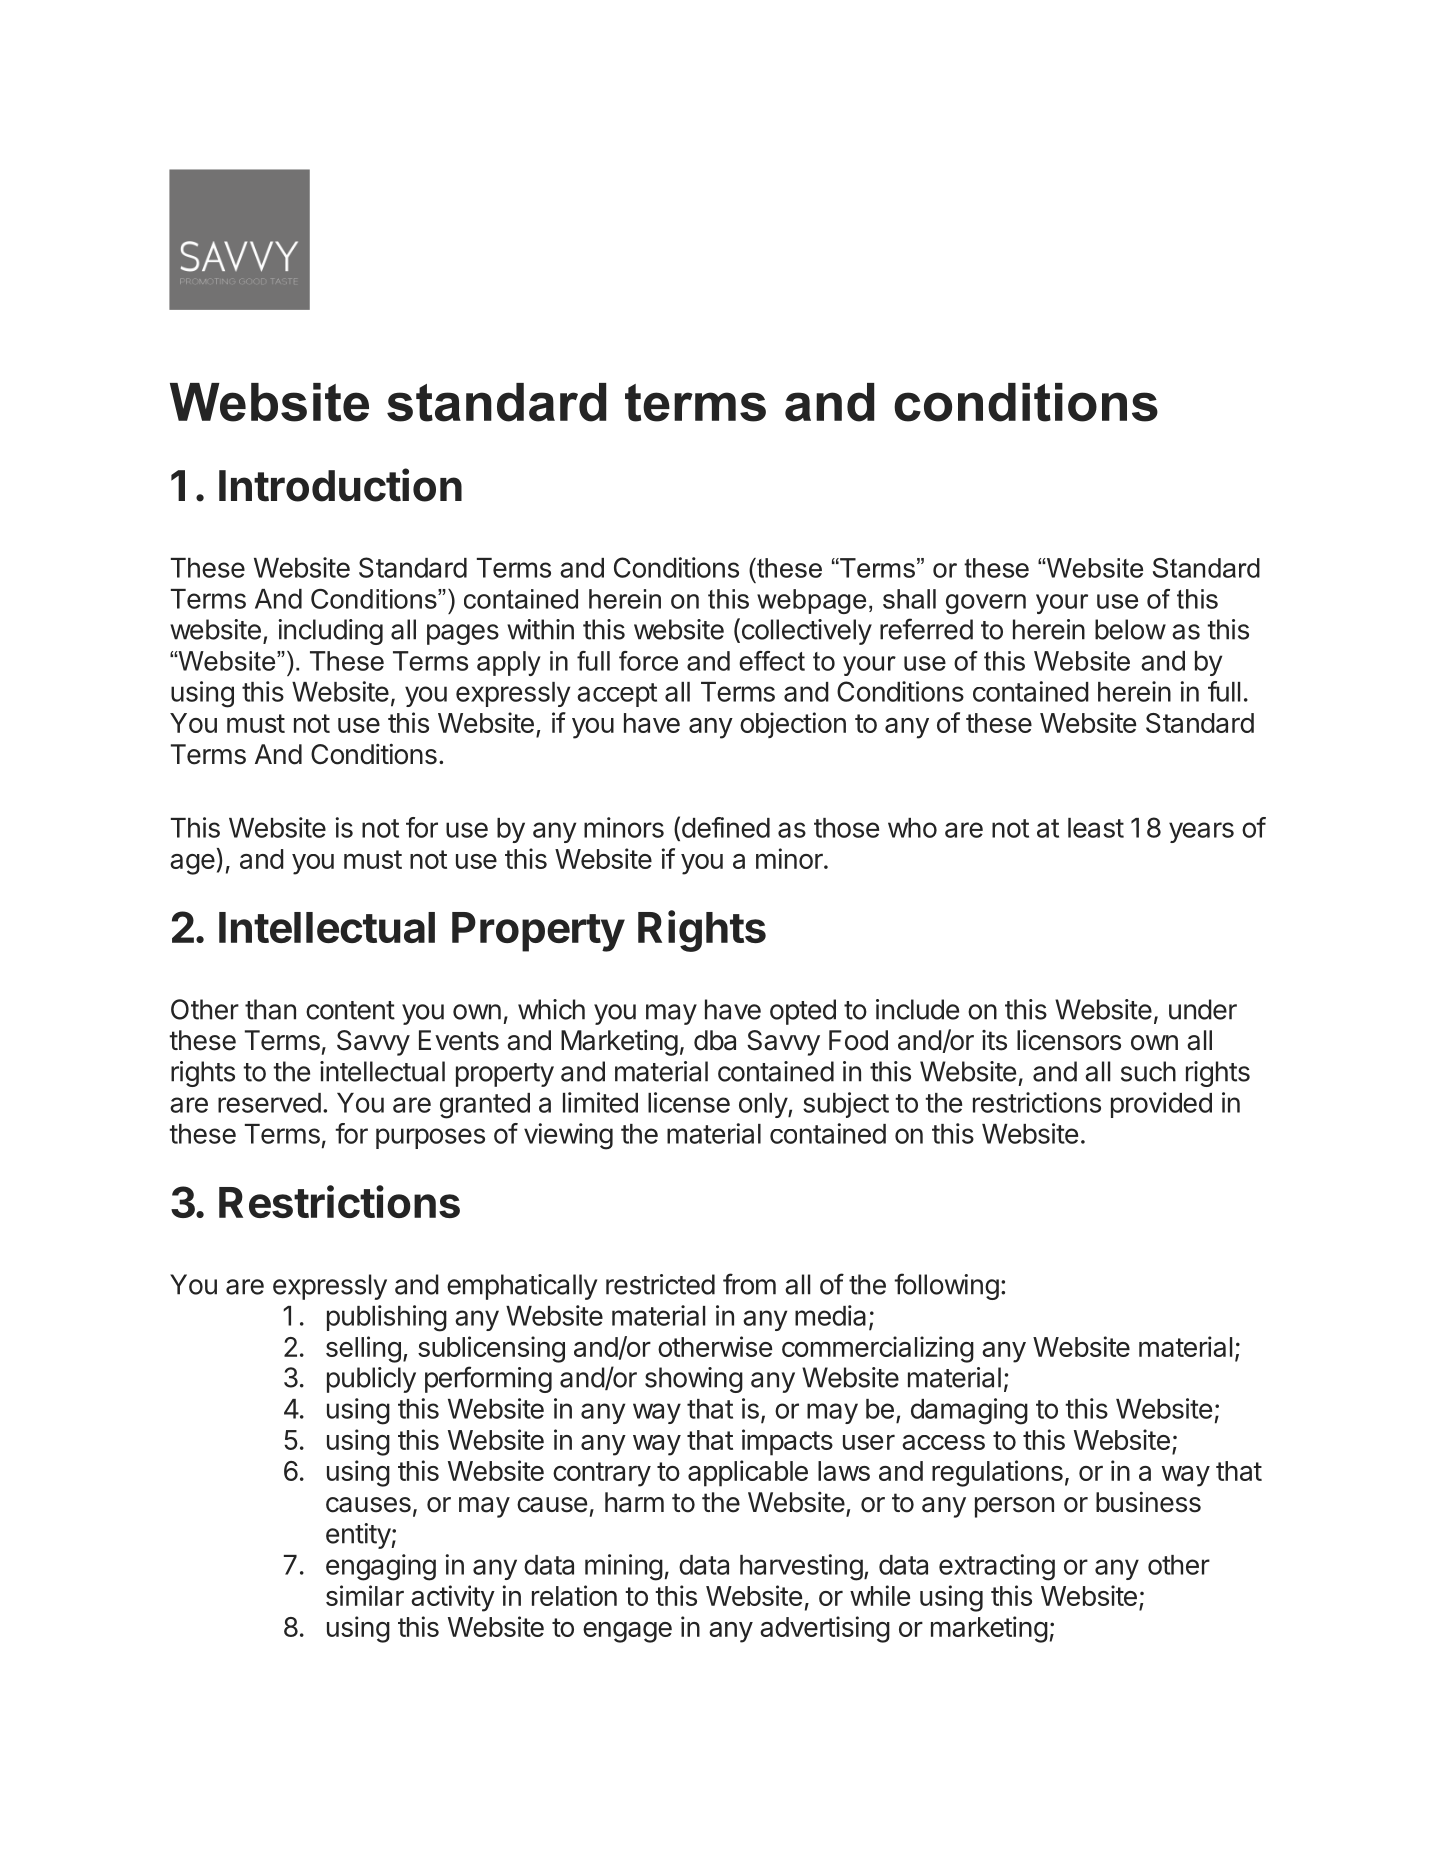 The height and width of the screenshot is (1864, 1440). What do you see at coordinates (1096, 828) in the screenshot?
I see `least` at bounding box center [1096, 828].
